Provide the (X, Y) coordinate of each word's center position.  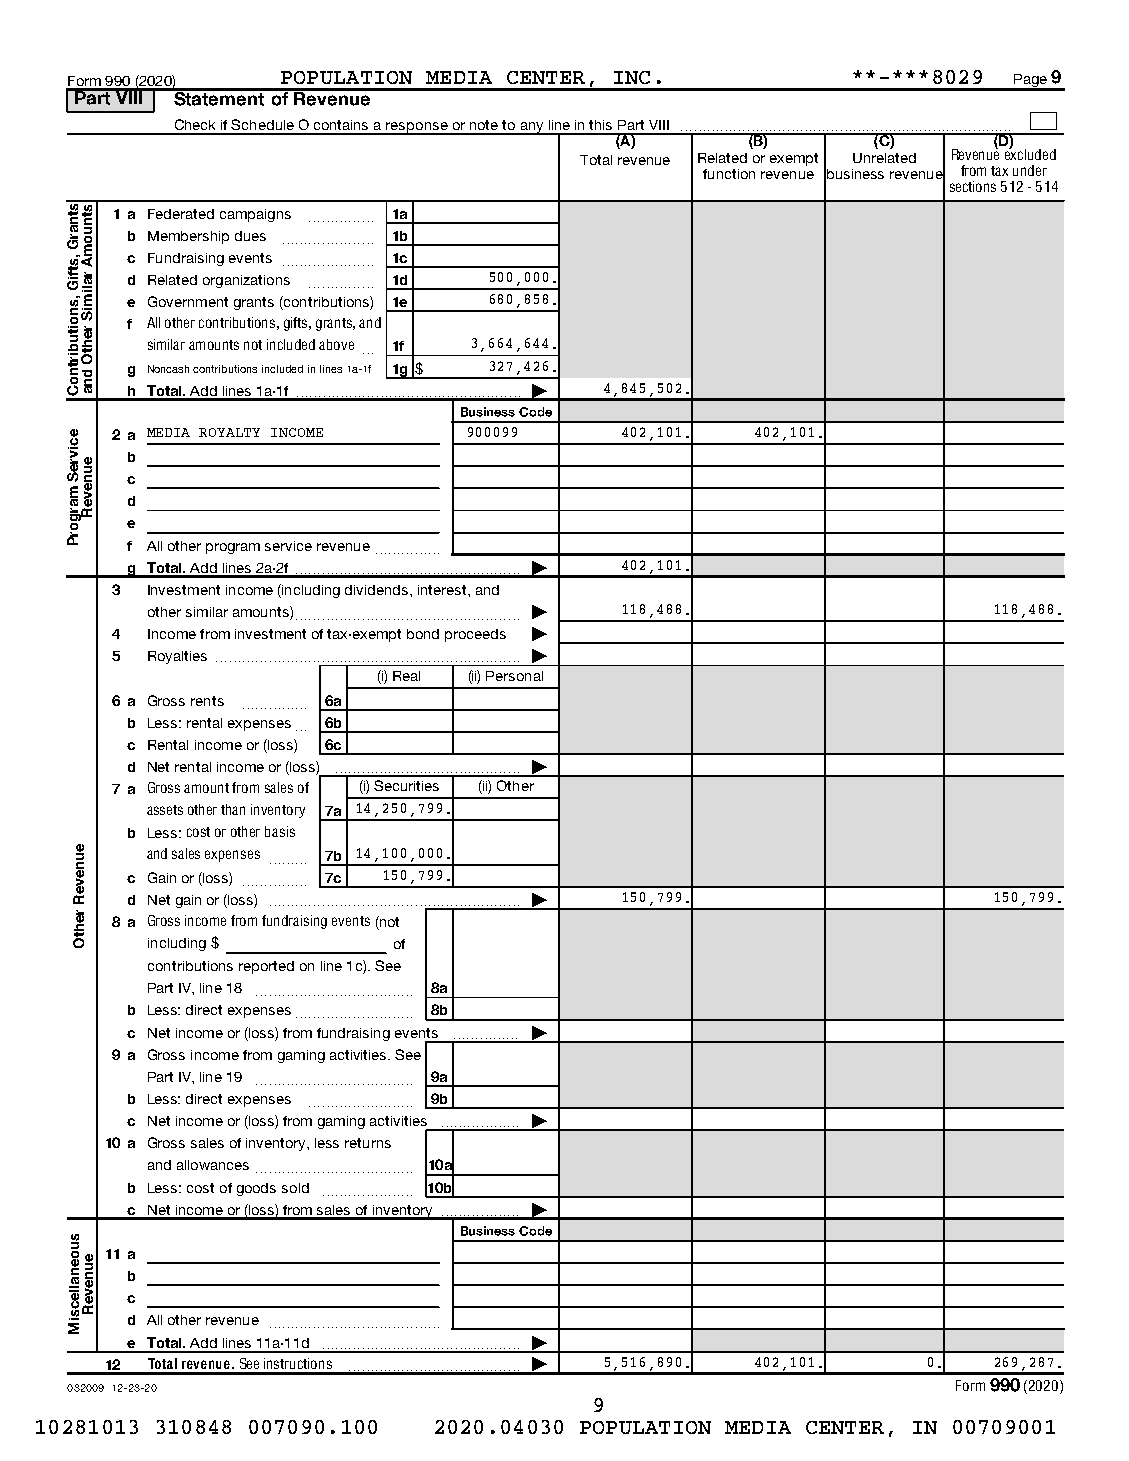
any (532, 128)
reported (266, 967)
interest (443, 590)
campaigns (255, 215)
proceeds (475, 635)
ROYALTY (229, 432)
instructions (298, 1363)
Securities (406, 785)
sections (973, 186)
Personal (514, 676)
